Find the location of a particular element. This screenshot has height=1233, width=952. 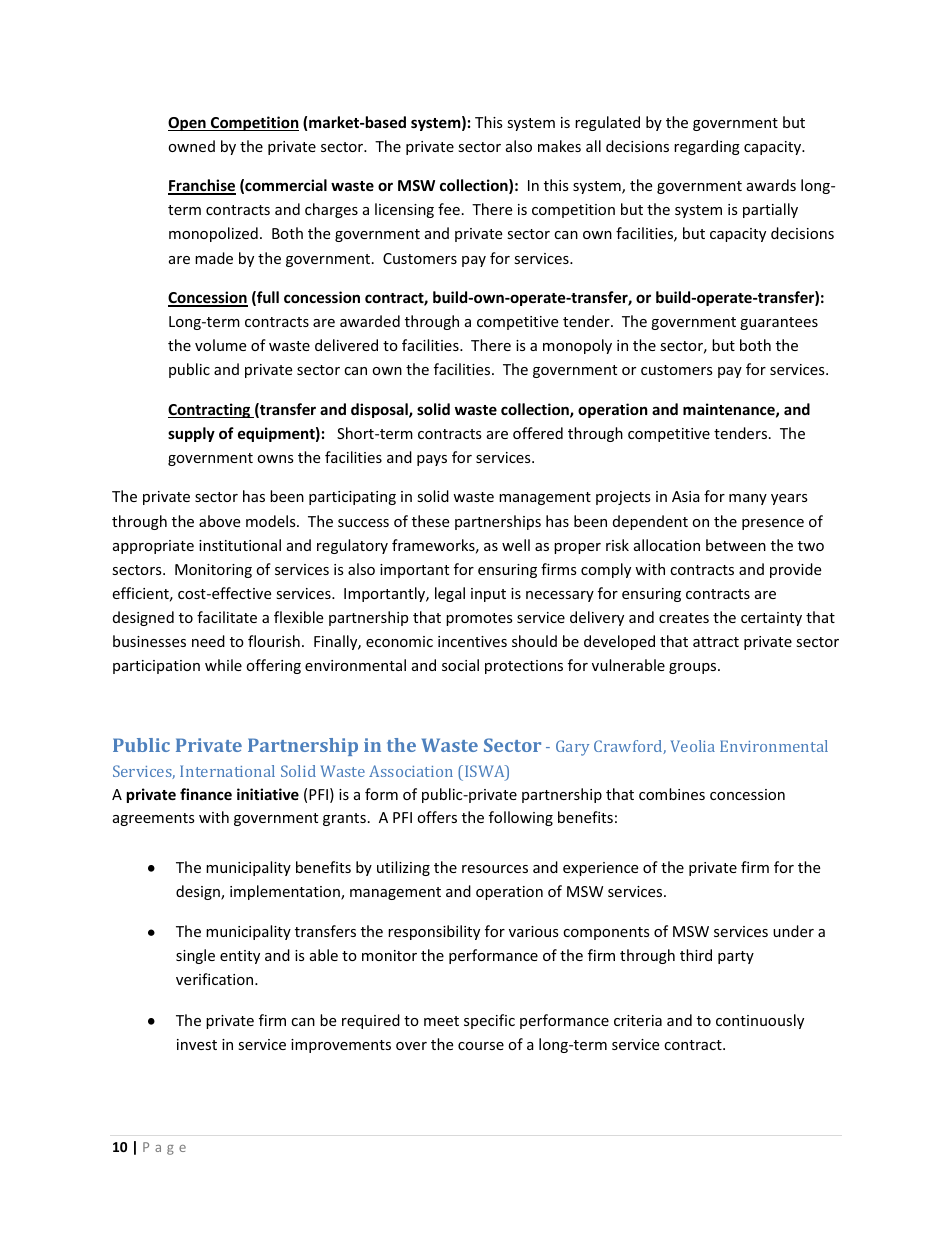

invest is located at coordinates (197, 1044).
